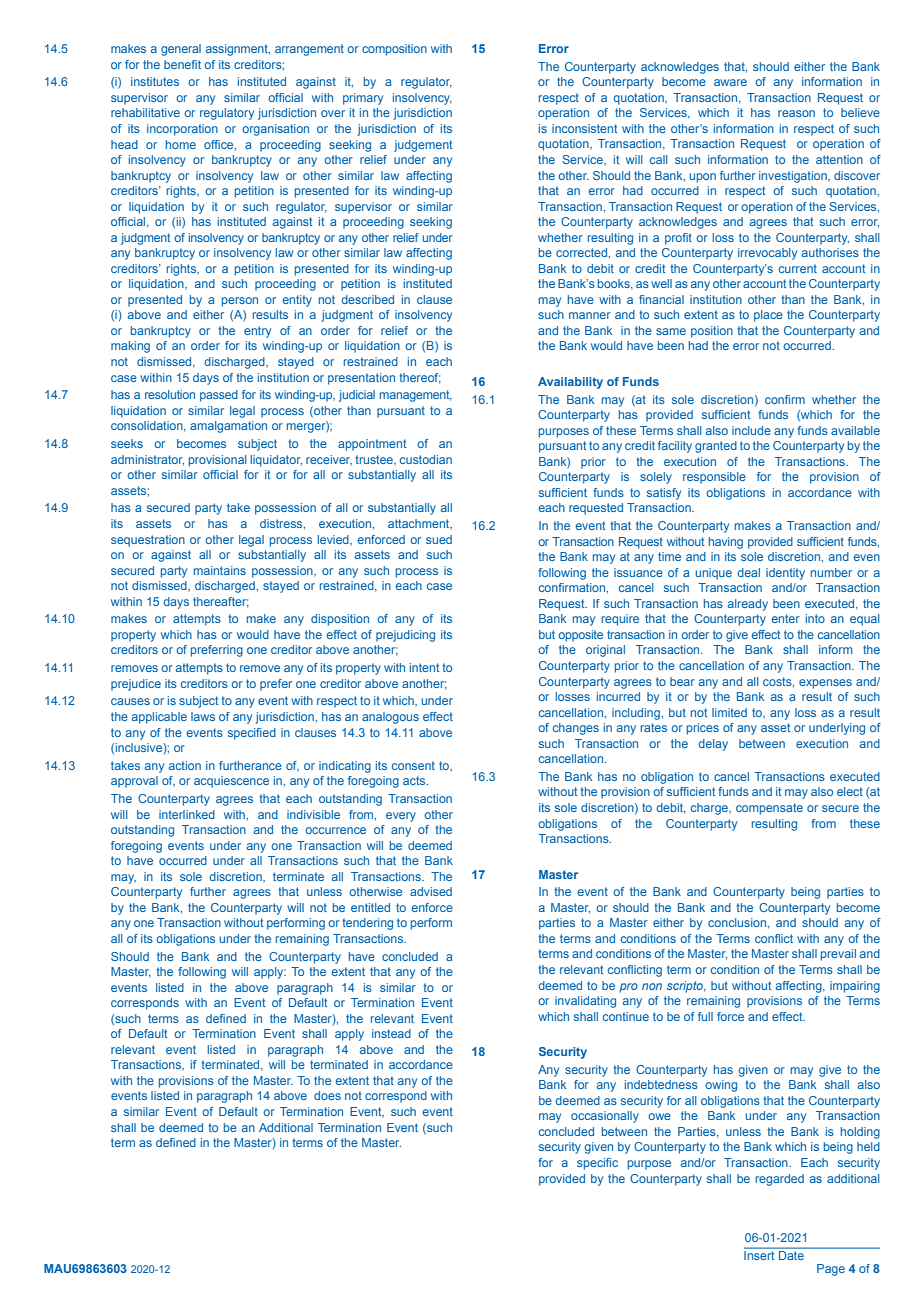  What do you see at coordinates (768, 316) in the screenshot?
I see `place` at bounding box center [768, 316].
